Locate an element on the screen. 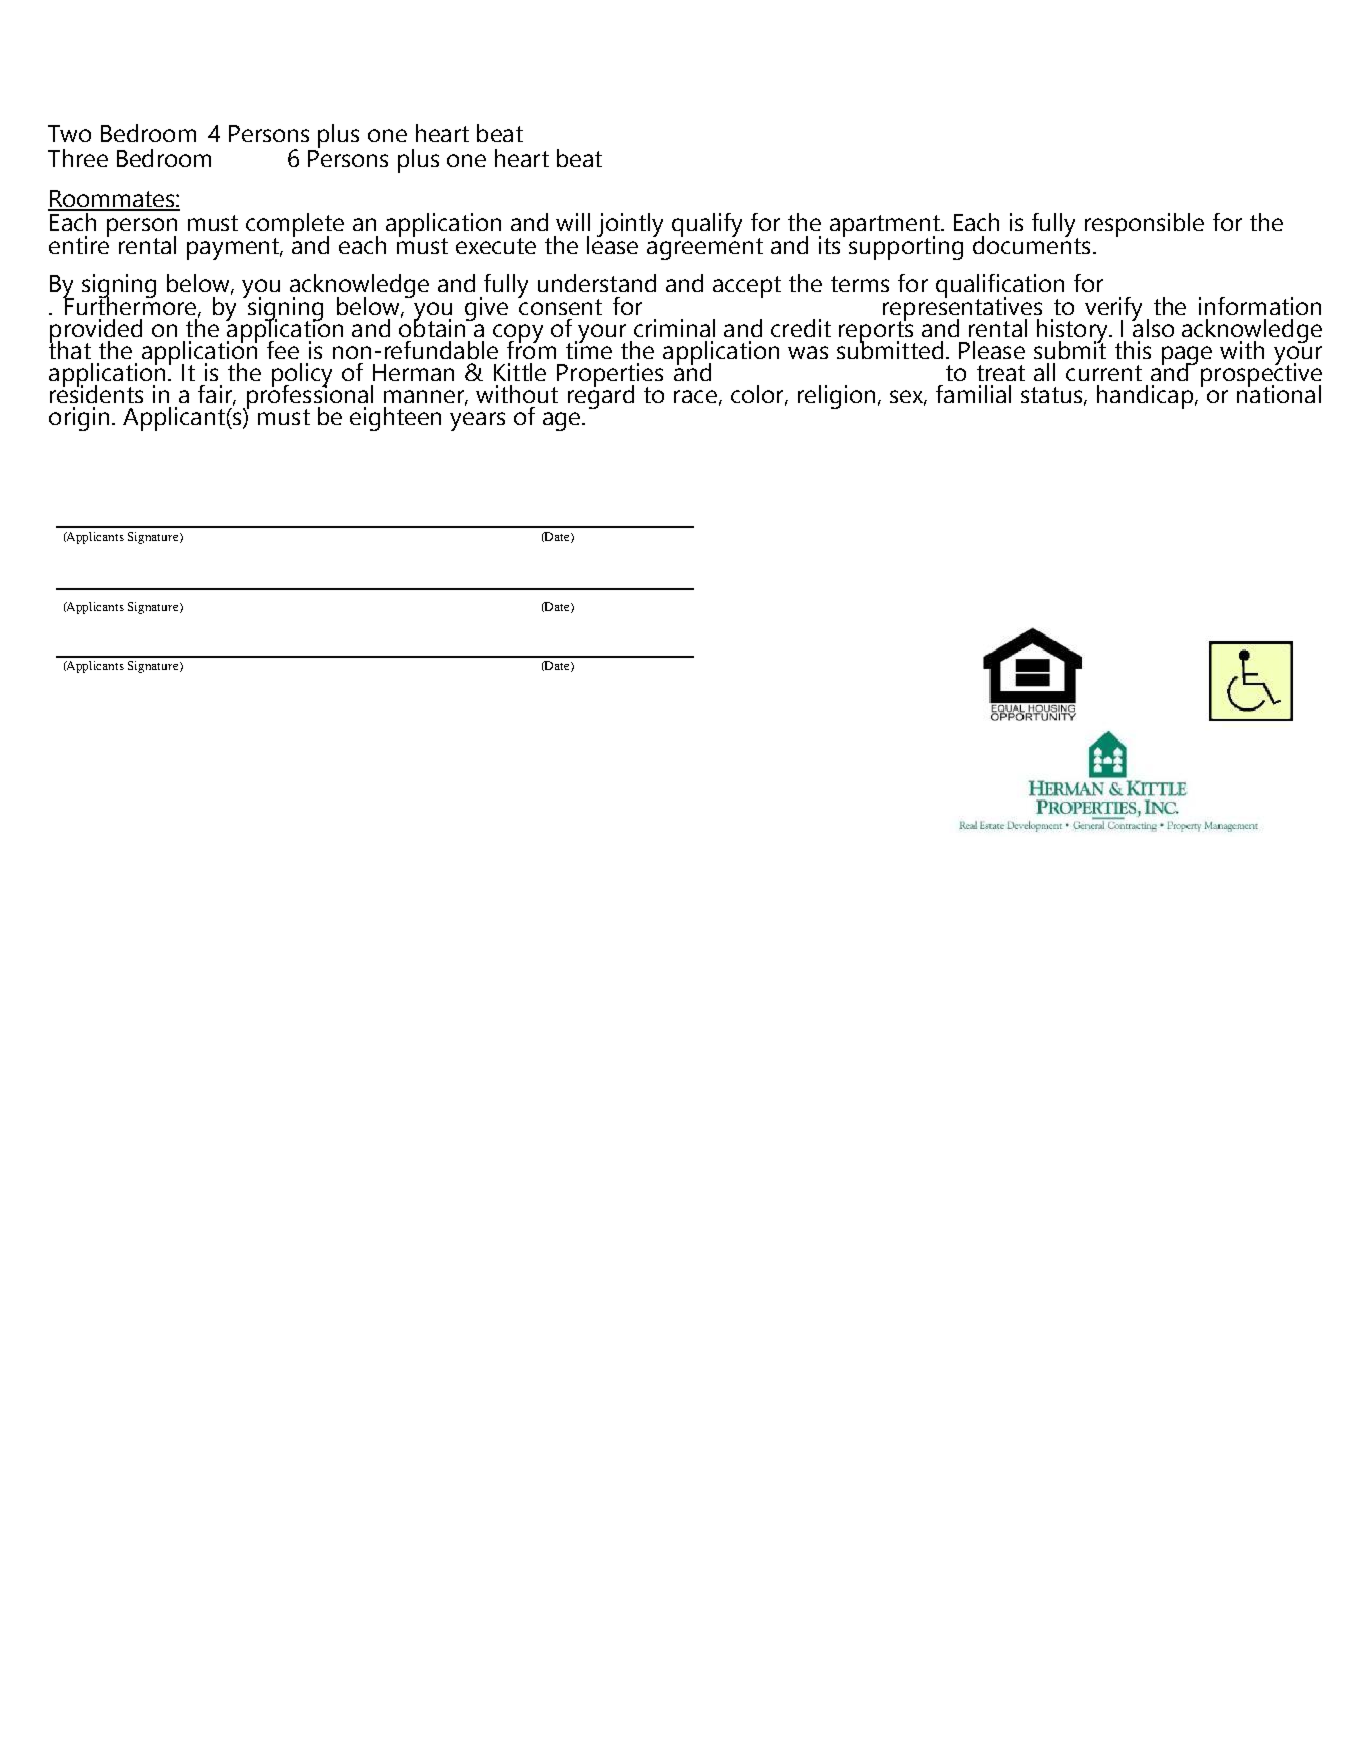 This screenshot has width=1354, height=1753. qualification is located at coordinates (1000, 287).
